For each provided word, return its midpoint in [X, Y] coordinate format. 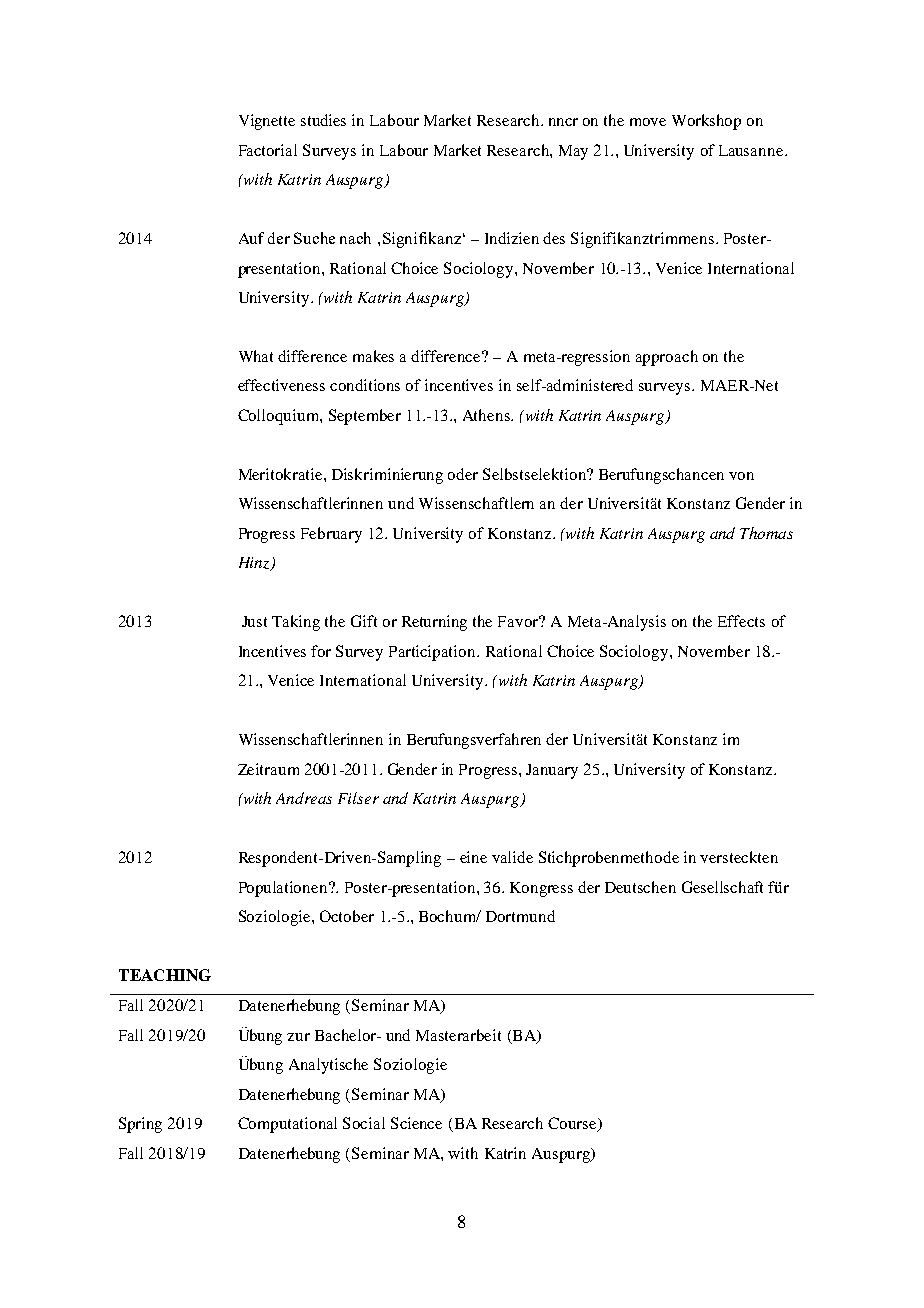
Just [254, 621]
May [573, 152]
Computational [287, 1125]
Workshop [706, 122]
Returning [434, 623]
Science [416, 1123]
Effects [741, 621]
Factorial [268, 150]
